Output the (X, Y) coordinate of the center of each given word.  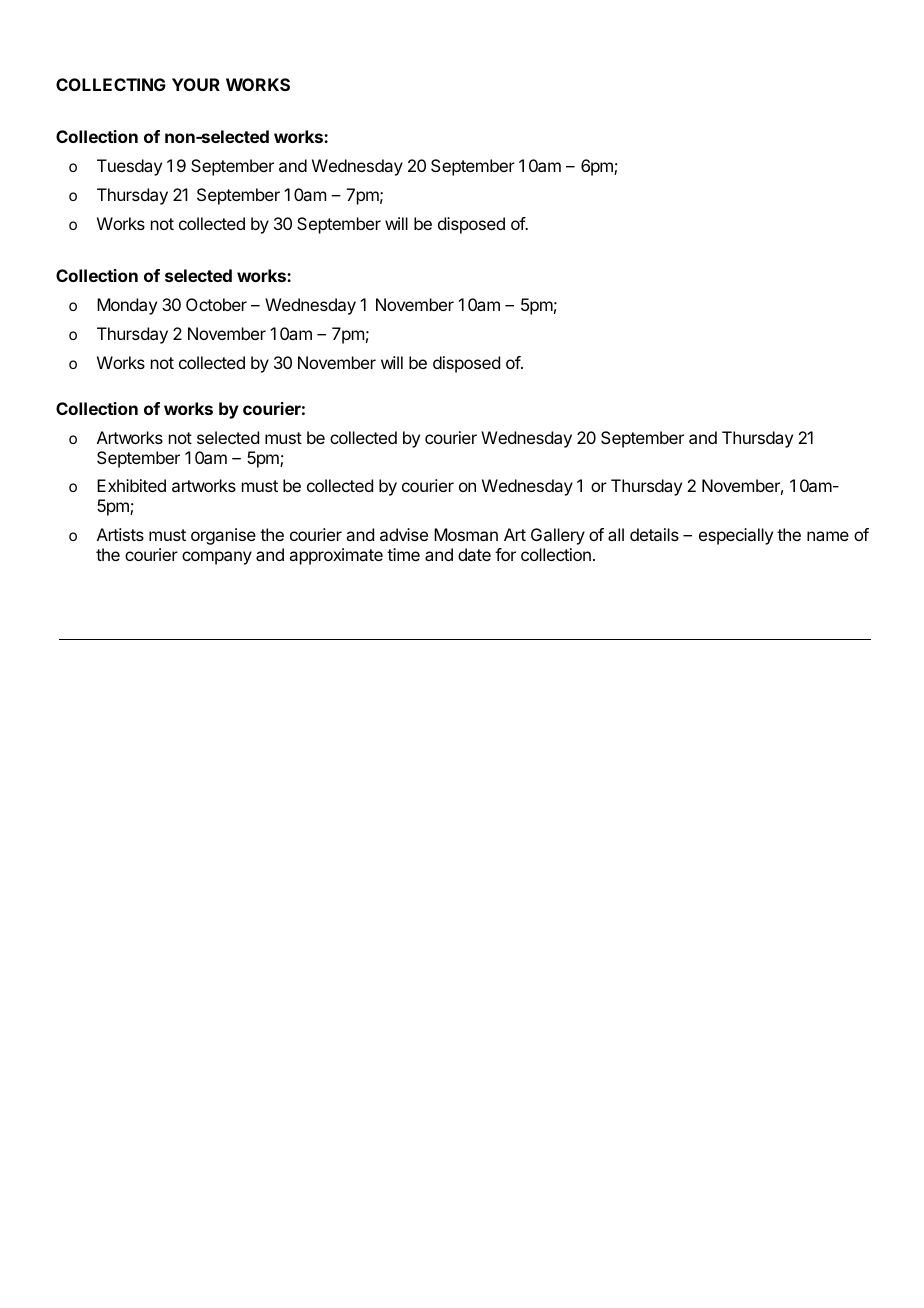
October (216, 304)
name (828, 536)
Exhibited (131, 485)
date (474, 554)
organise (223, 536)
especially (736, 536)
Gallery (558, 536)
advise (404, 534)
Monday (127, 306)
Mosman (466, 534)
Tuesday (129, 167)
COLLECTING (111, 84)
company (217, 558)
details (654, 534)
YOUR (196, 84)
